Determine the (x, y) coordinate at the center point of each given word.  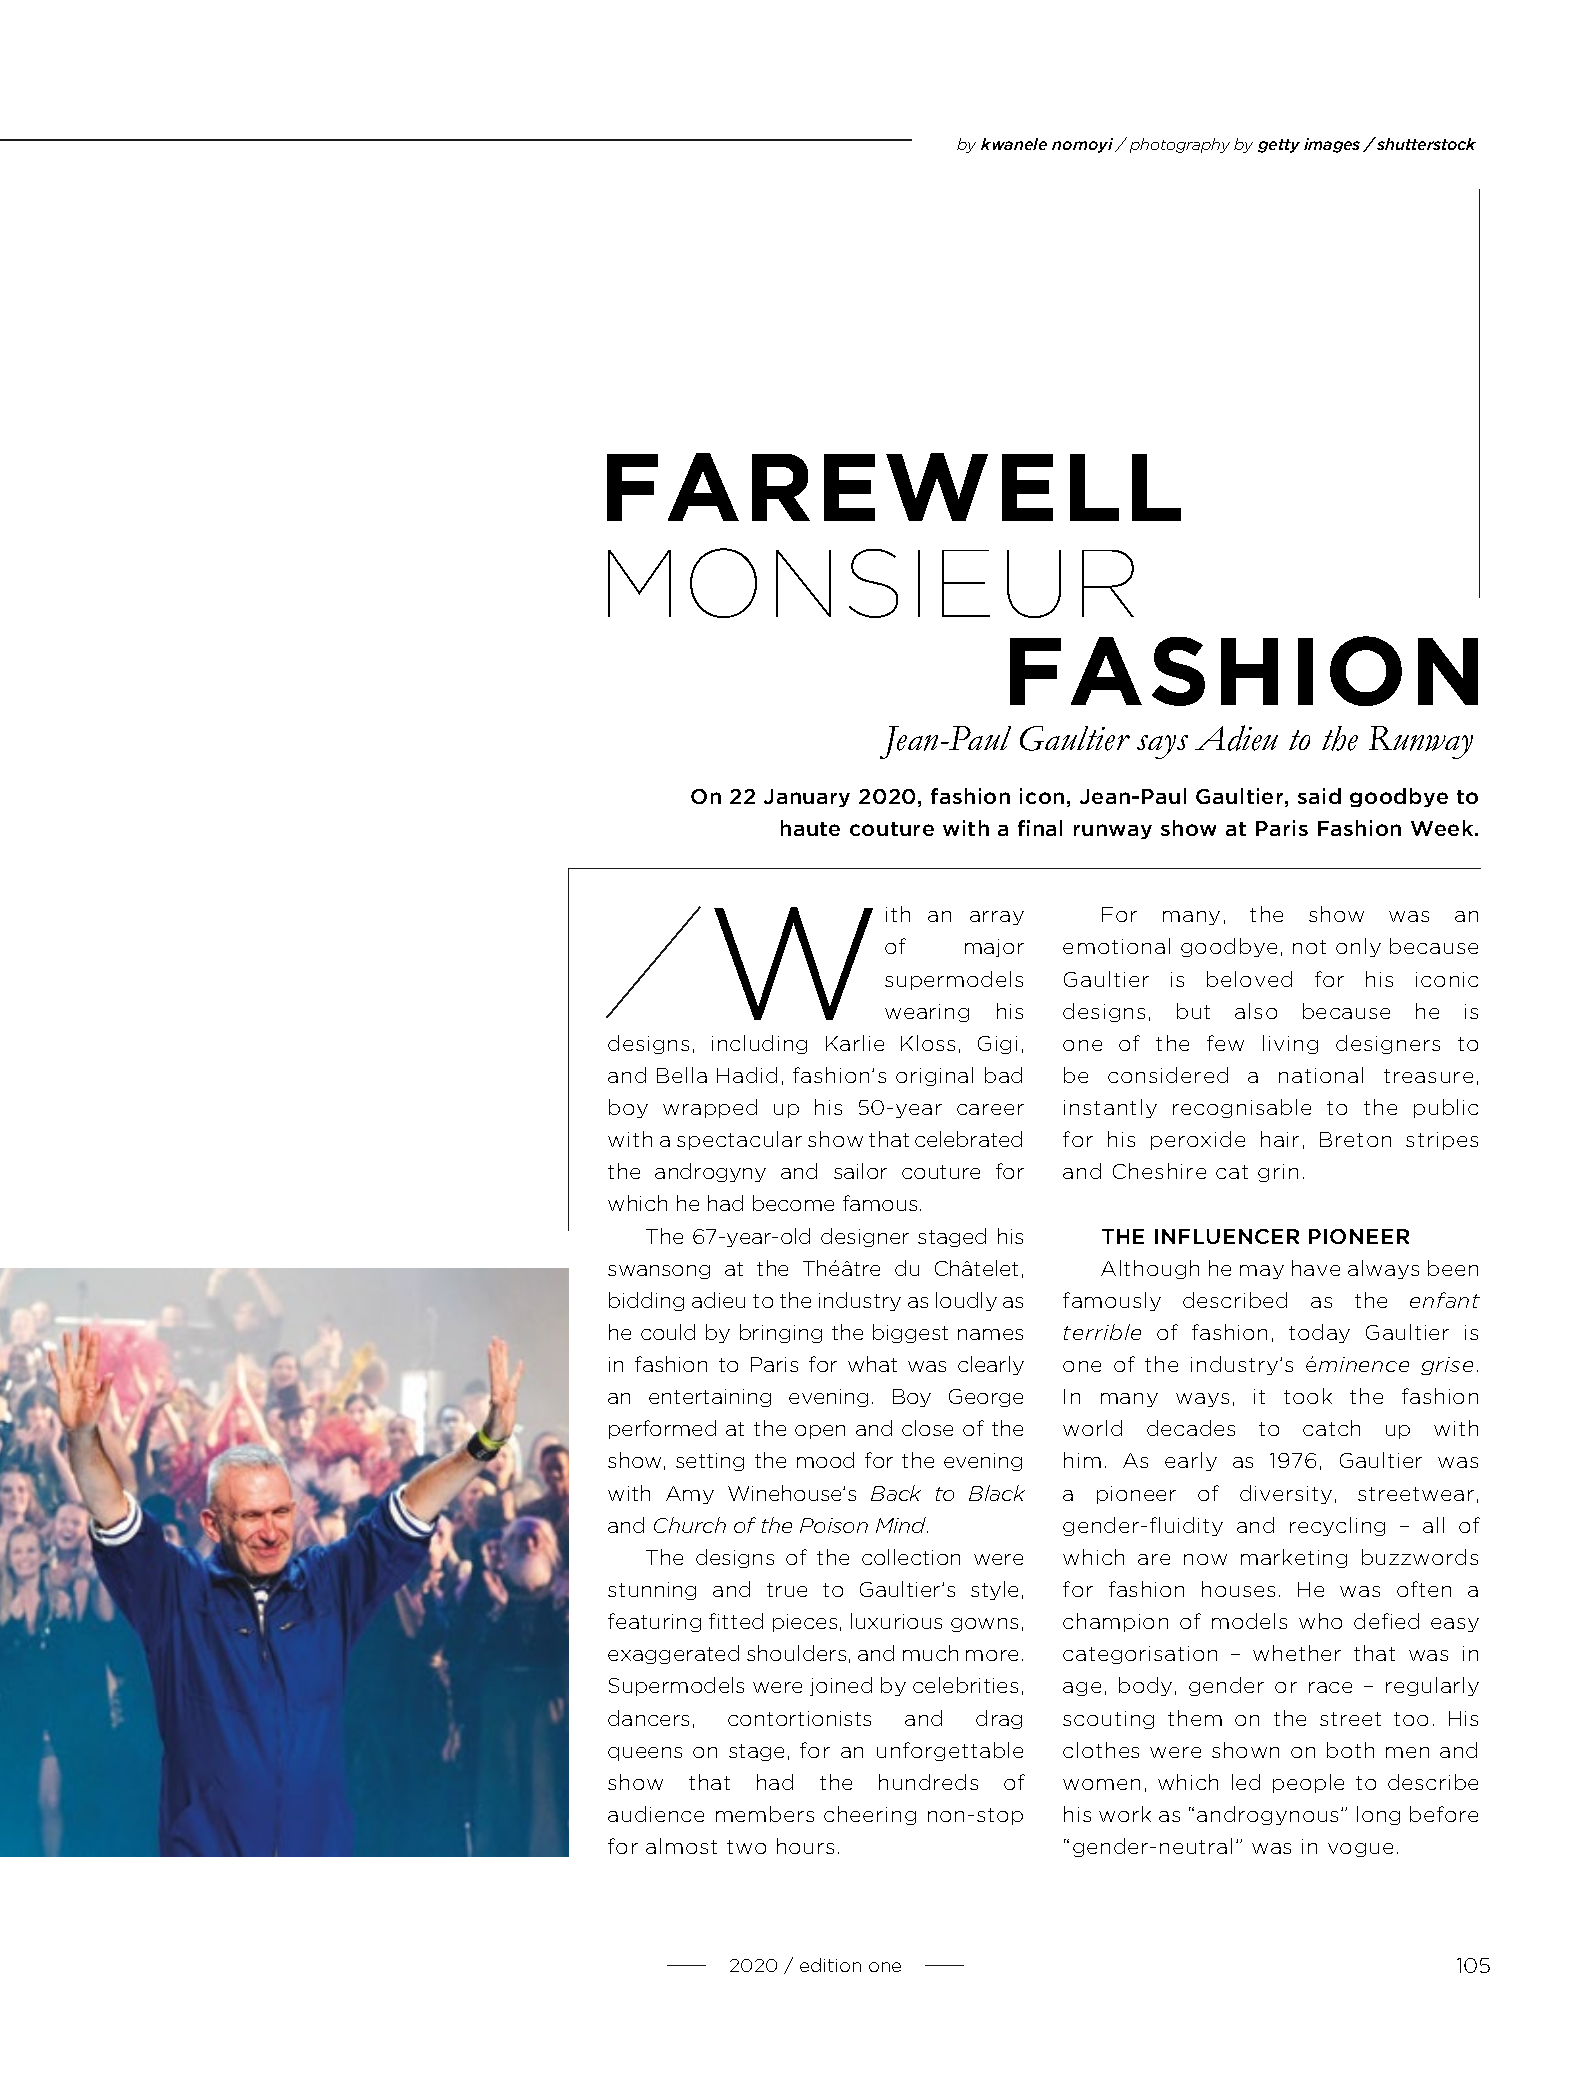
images (1332, 145)
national (1321, 1075)
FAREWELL (894, 487)
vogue (1360, 1850)
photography (1180, 145)
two (746, 1847)
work (1125, 1814)
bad (1003, 1075)
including (759, 1044)
